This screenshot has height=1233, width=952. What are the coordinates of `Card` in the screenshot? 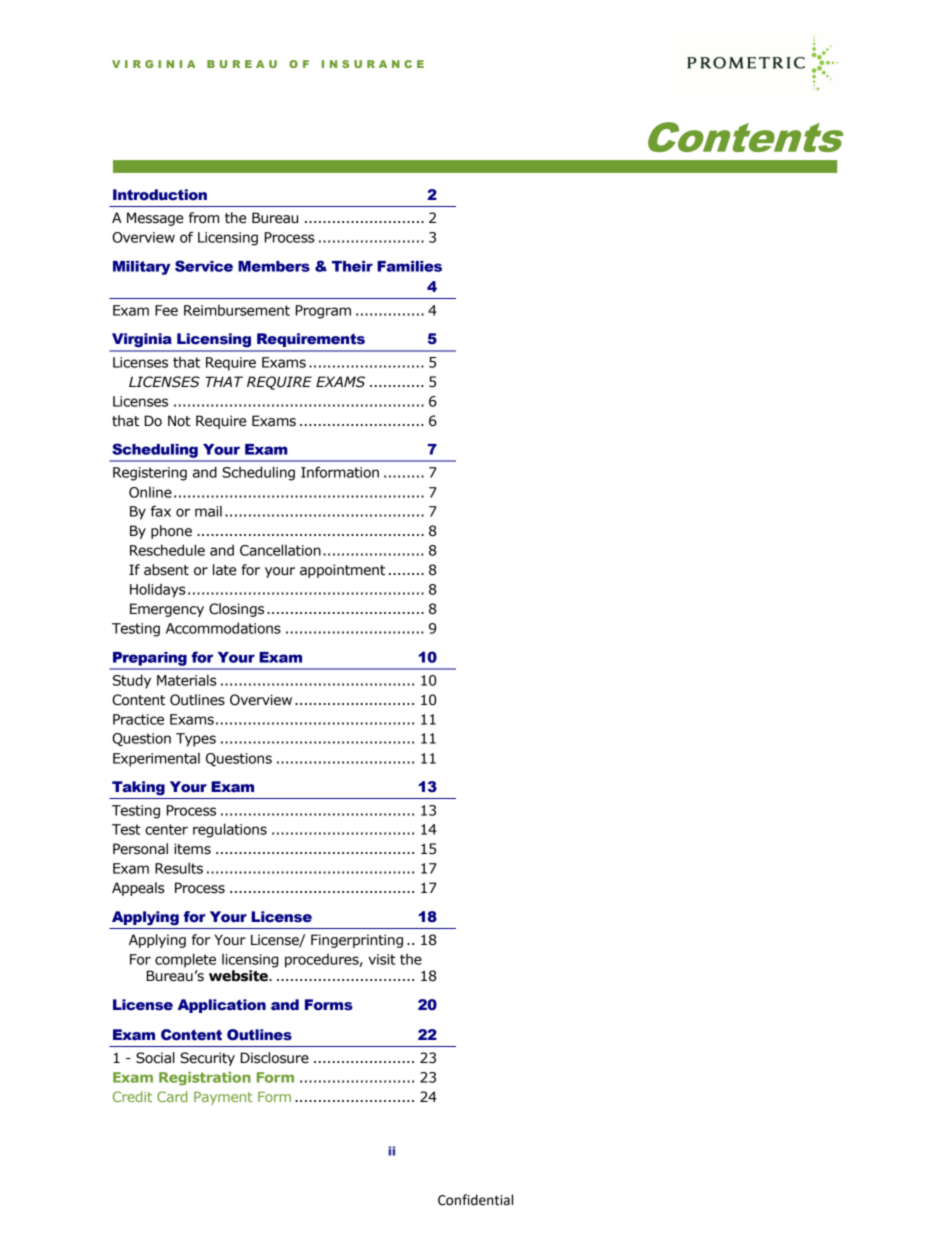 It's located at (172, 1096).
